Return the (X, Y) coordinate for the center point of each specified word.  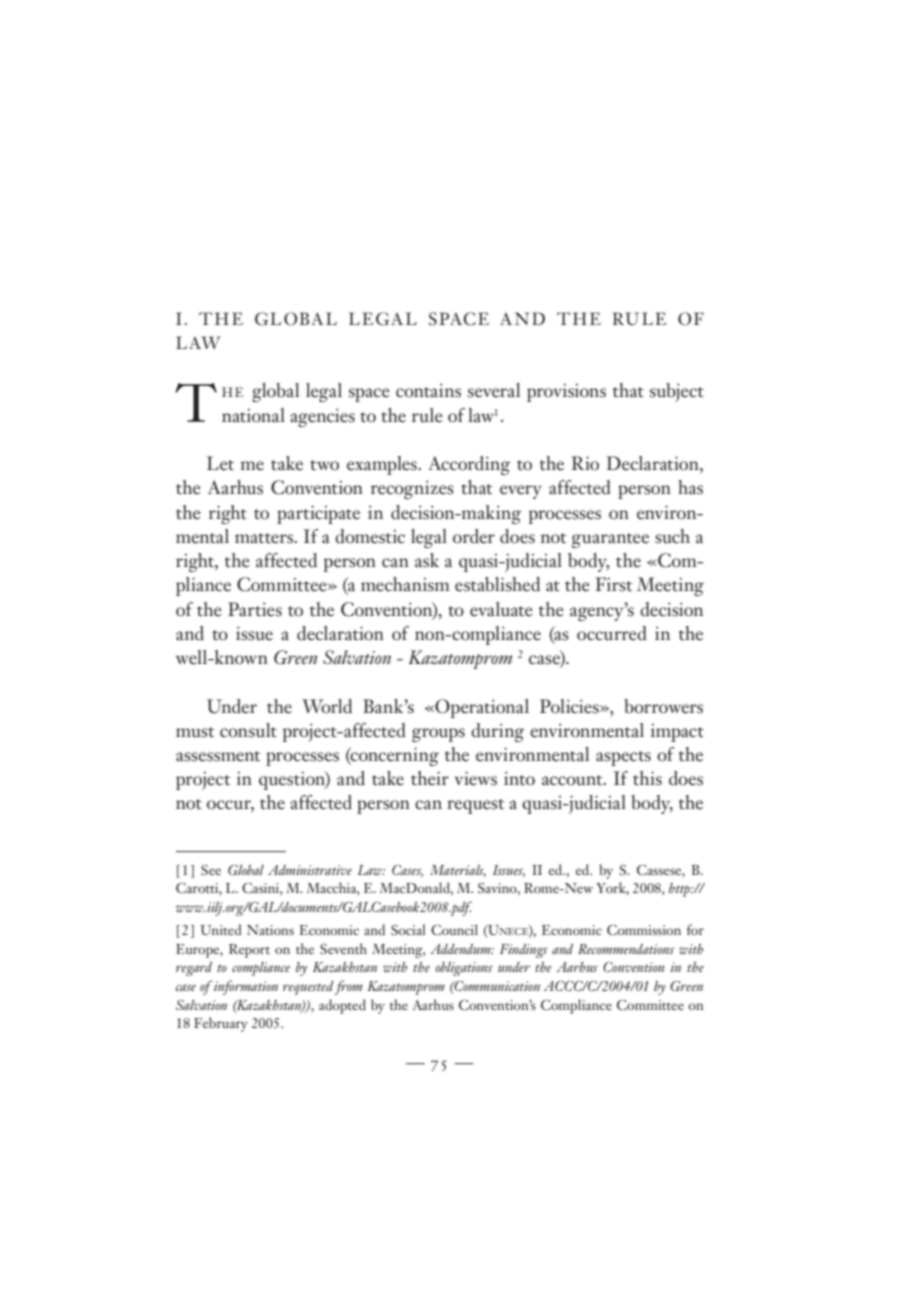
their (430, 778)
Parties (255, 609)
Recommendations (626, 949)
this (647, 778)
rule (427, 415)
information (246, 987)
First (614, 584)
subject (677, 392)
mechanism (405, 584)
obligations (464, 969)
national (253, 415)
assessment (218, 756)
